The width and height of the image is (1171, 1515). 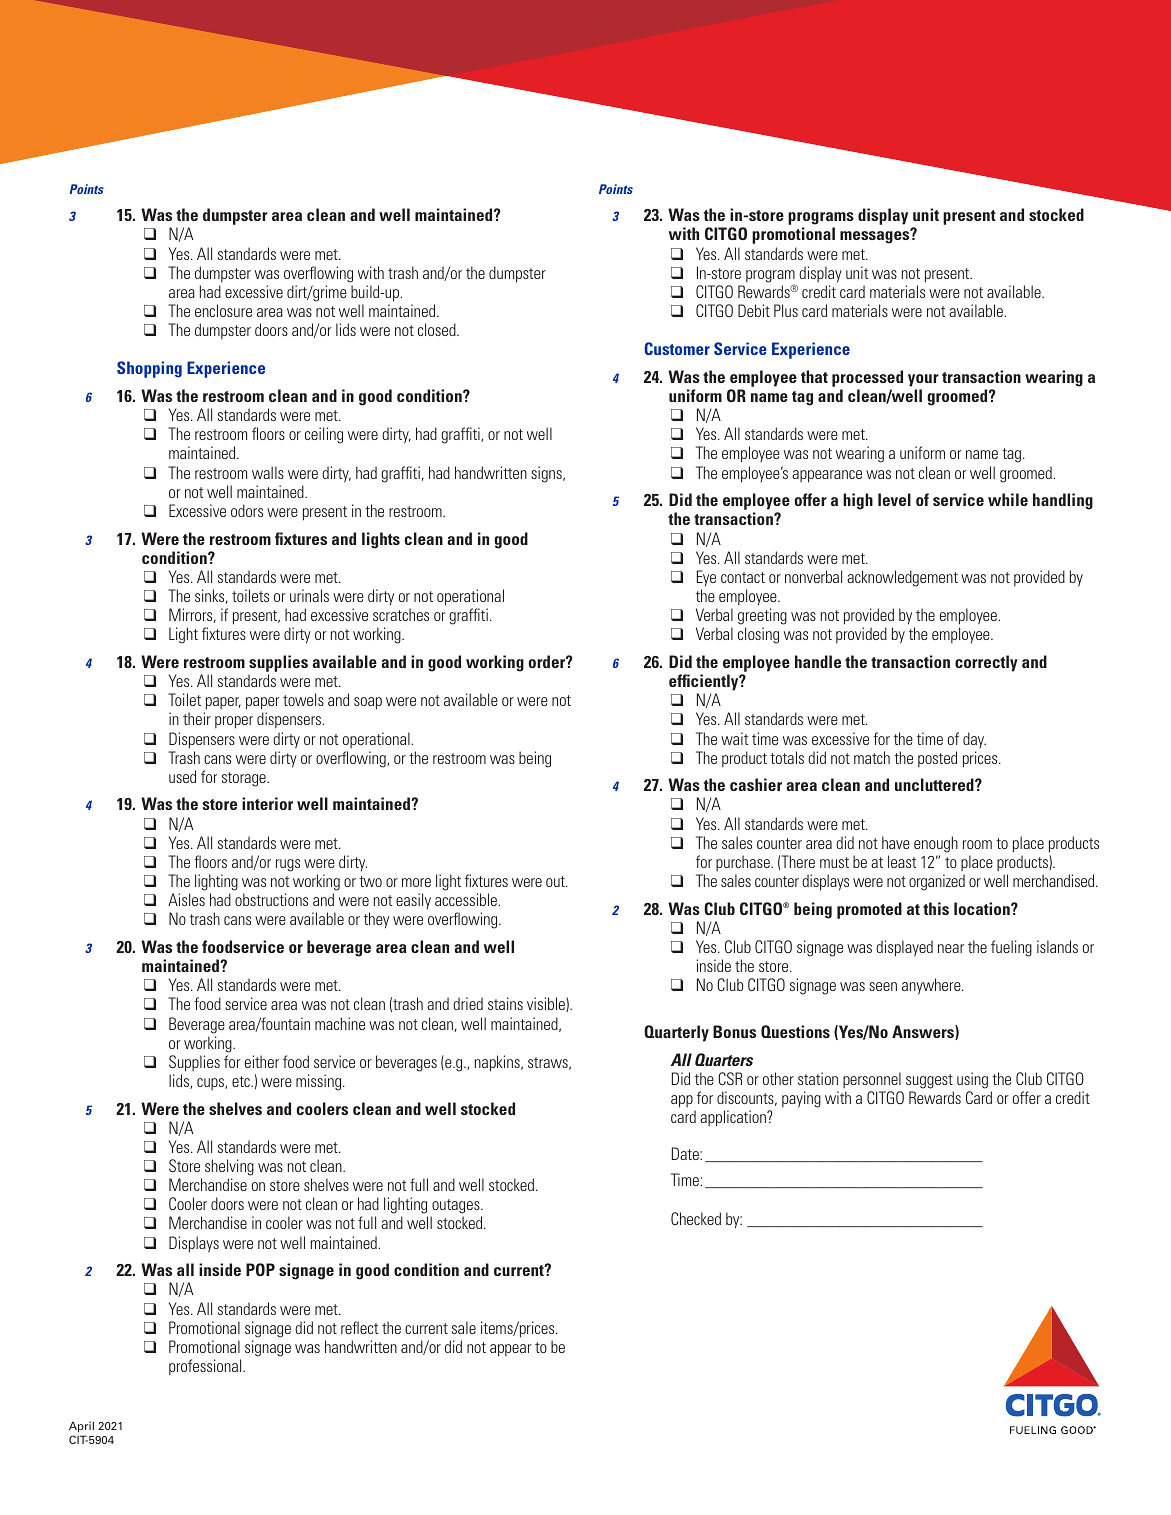 I want to click on messages, so click(x=876, y=237).
